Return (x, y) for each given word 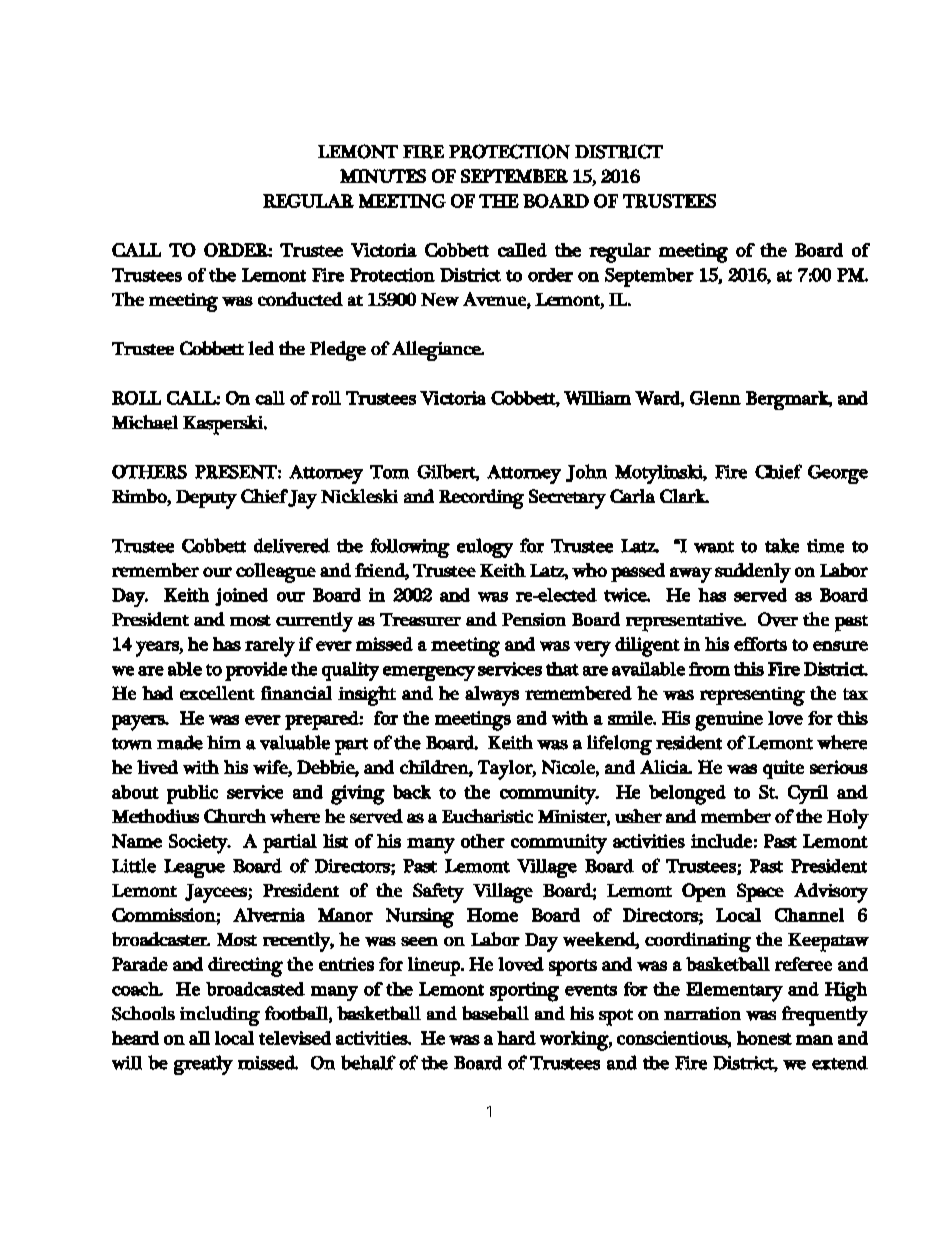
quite (783, 769)
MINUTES (383, 176)
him (224, 742)
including (220, 1016)
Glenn (715, 398)
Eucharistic (487, 816)
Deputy (206, 499)
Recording (481, 499)
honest (764, 1038)
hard (516, 1038)
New (440, 299)
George (838, 474)
